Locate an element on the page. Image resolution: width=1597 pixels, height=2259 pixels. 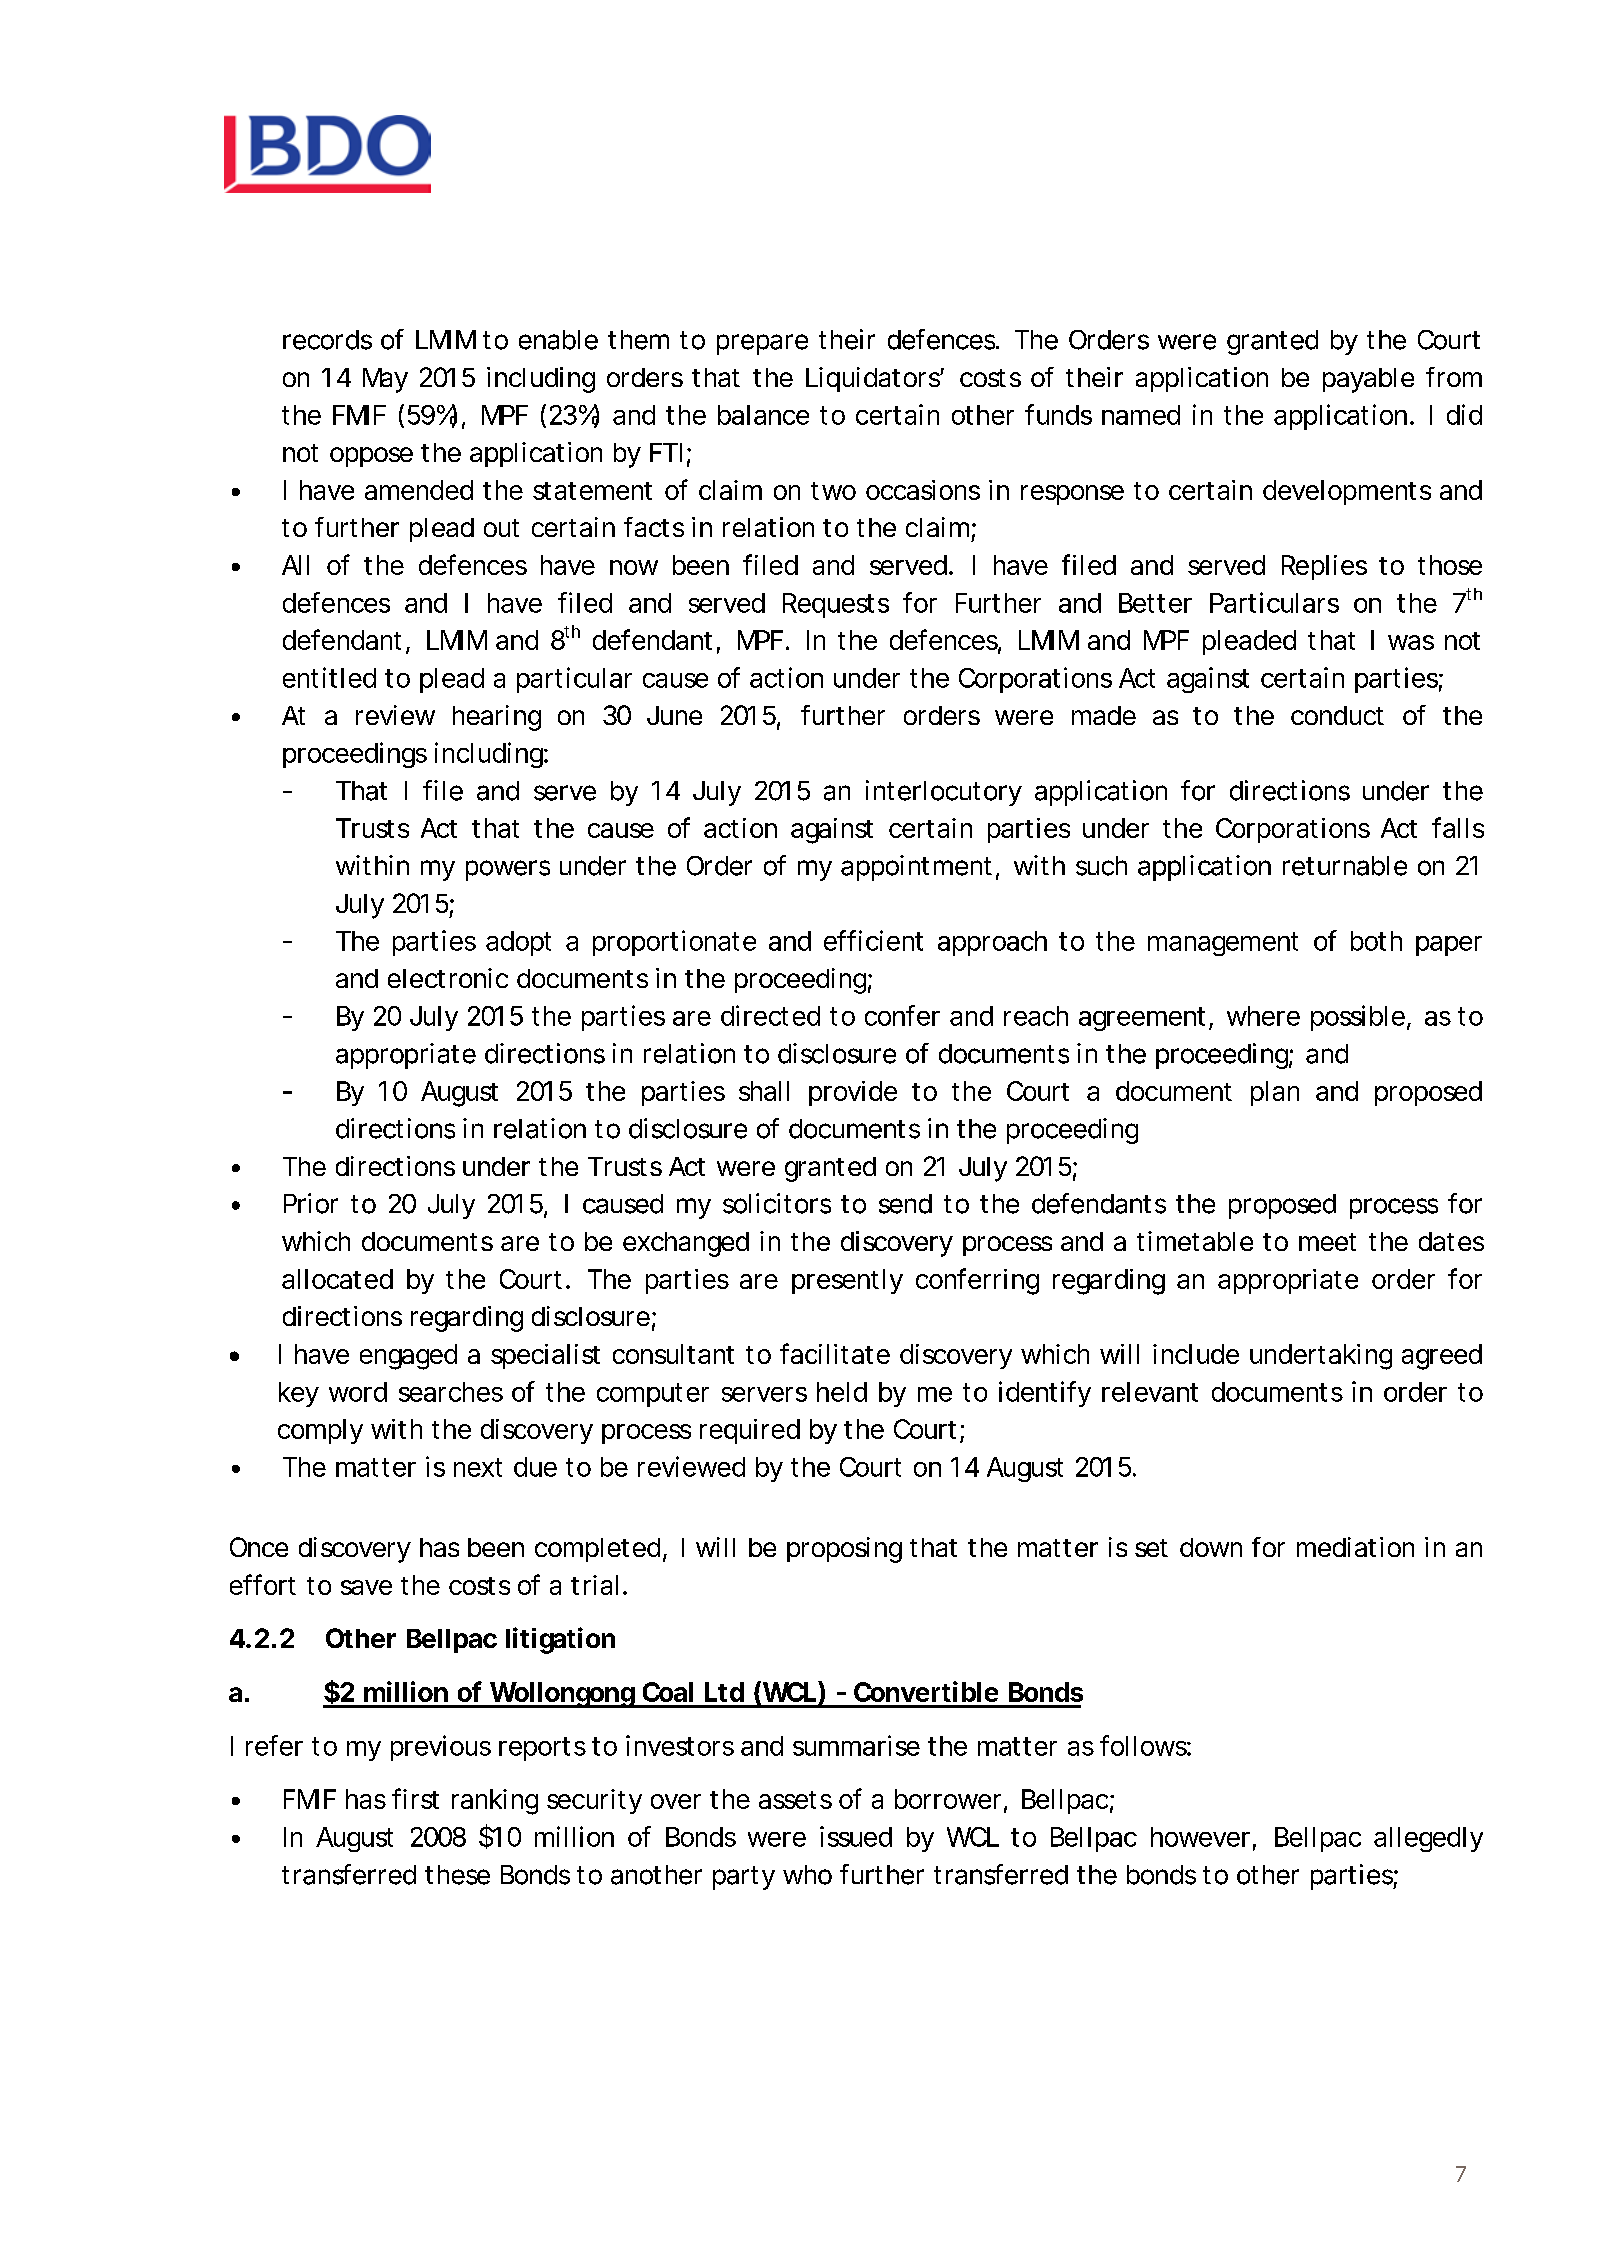
first is located at coordinates (415, 1798).
